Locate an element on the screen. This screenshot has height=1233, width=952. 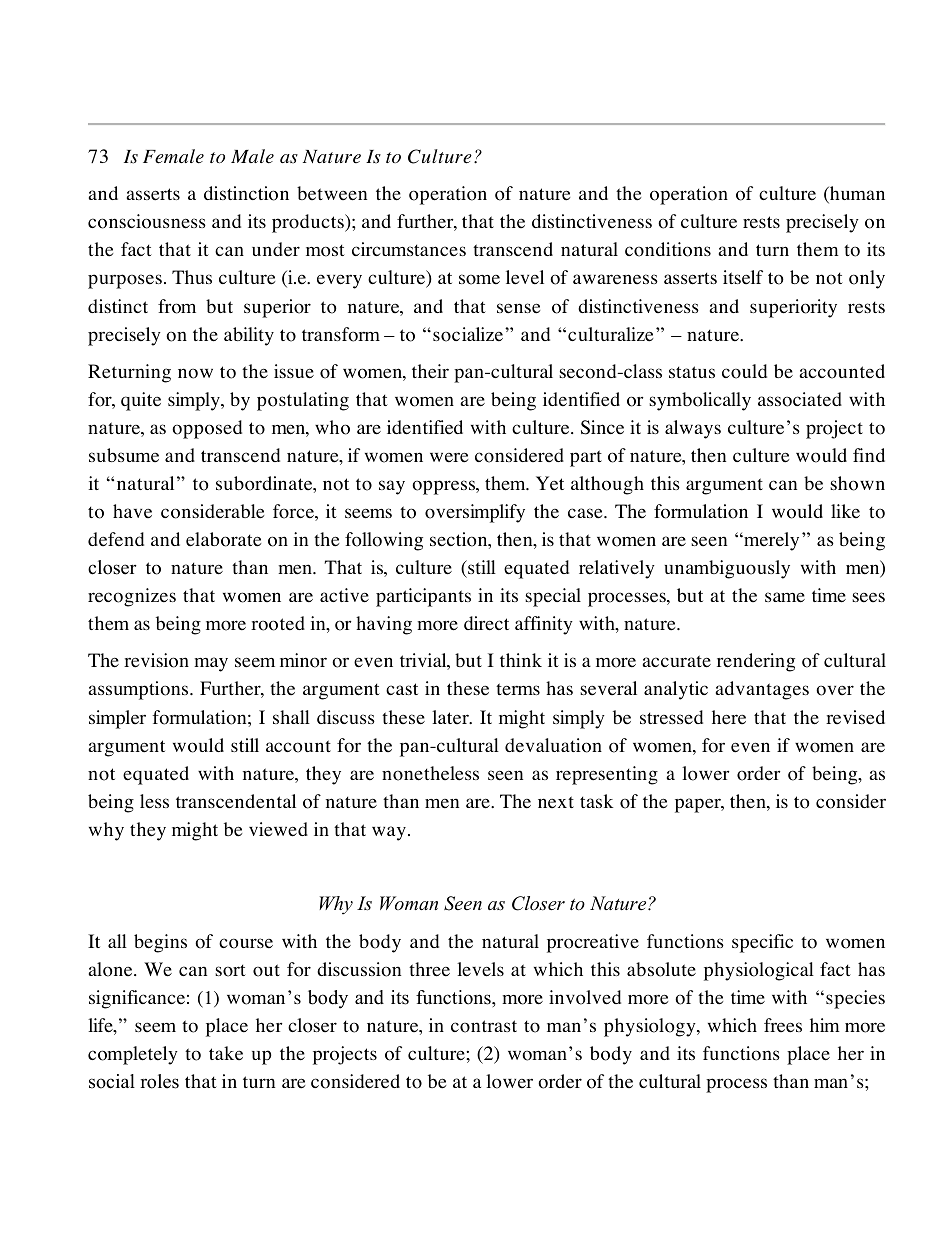
here is located at coordinates (729, 717).
